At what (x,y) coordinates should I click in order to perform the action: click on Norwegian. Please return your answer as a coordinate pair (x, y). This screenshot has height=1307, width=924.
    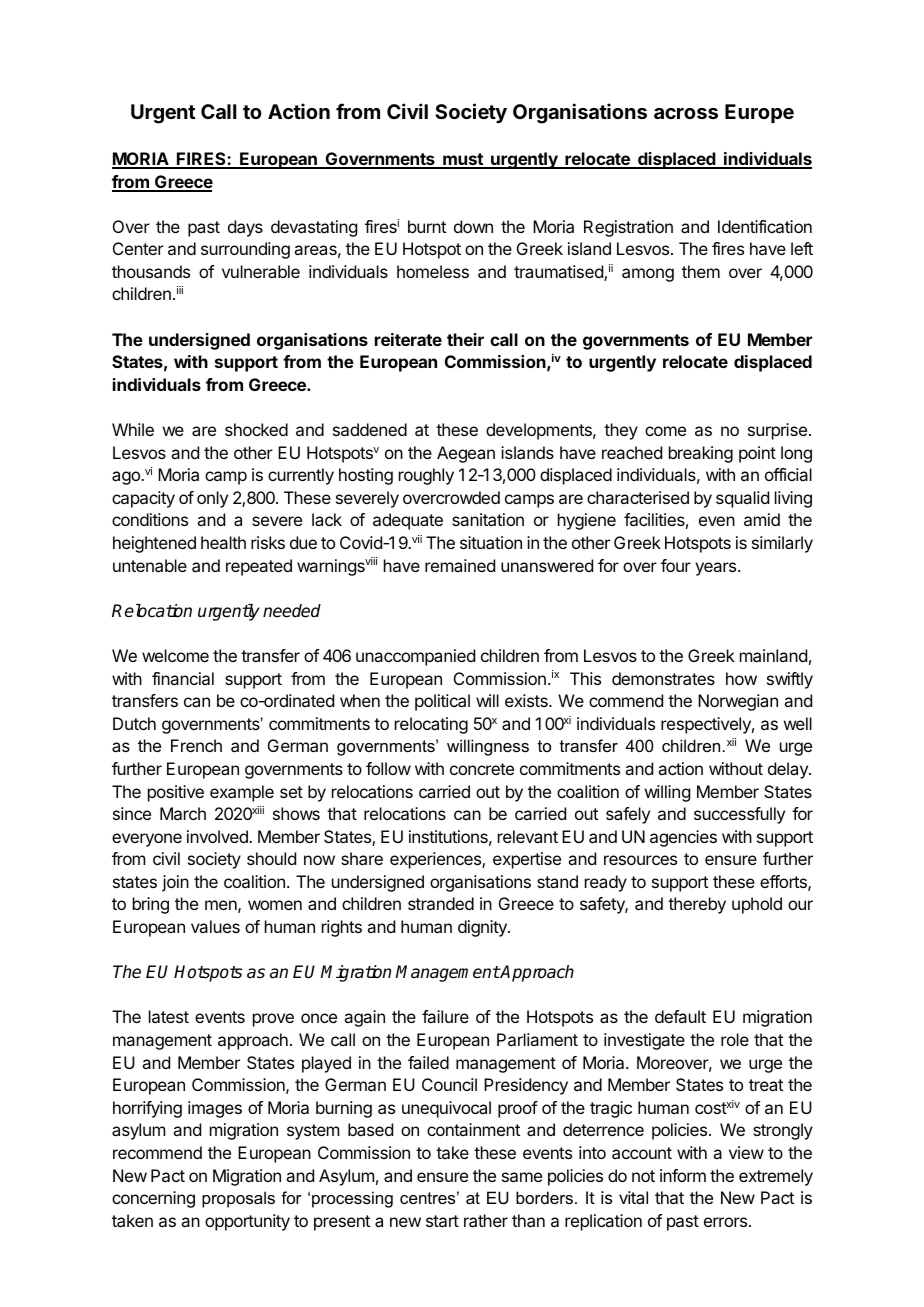
    Looking at the image, I should click on (738, 702).
